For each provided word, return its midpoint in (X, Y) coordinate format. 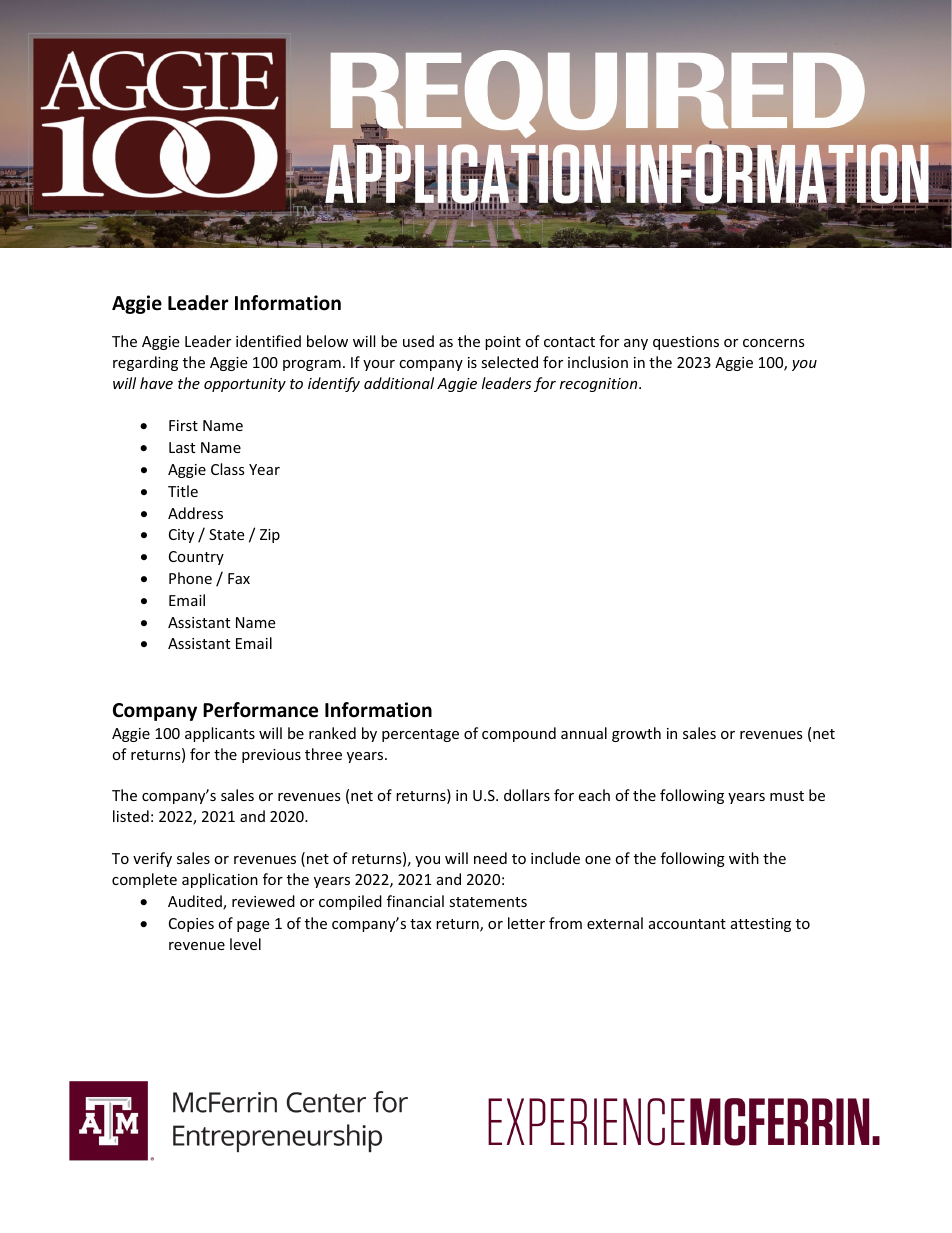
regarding (145, 363)
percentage (420, 735)
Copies (191, 925)
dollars (527, 795)
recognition (600, 385)
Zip (270, 536)
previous (271, 756)
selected (509, 362)
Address (195, 513)
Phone (190, 578)
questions (686, 343)
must (787, 796)
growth (636, 734)
